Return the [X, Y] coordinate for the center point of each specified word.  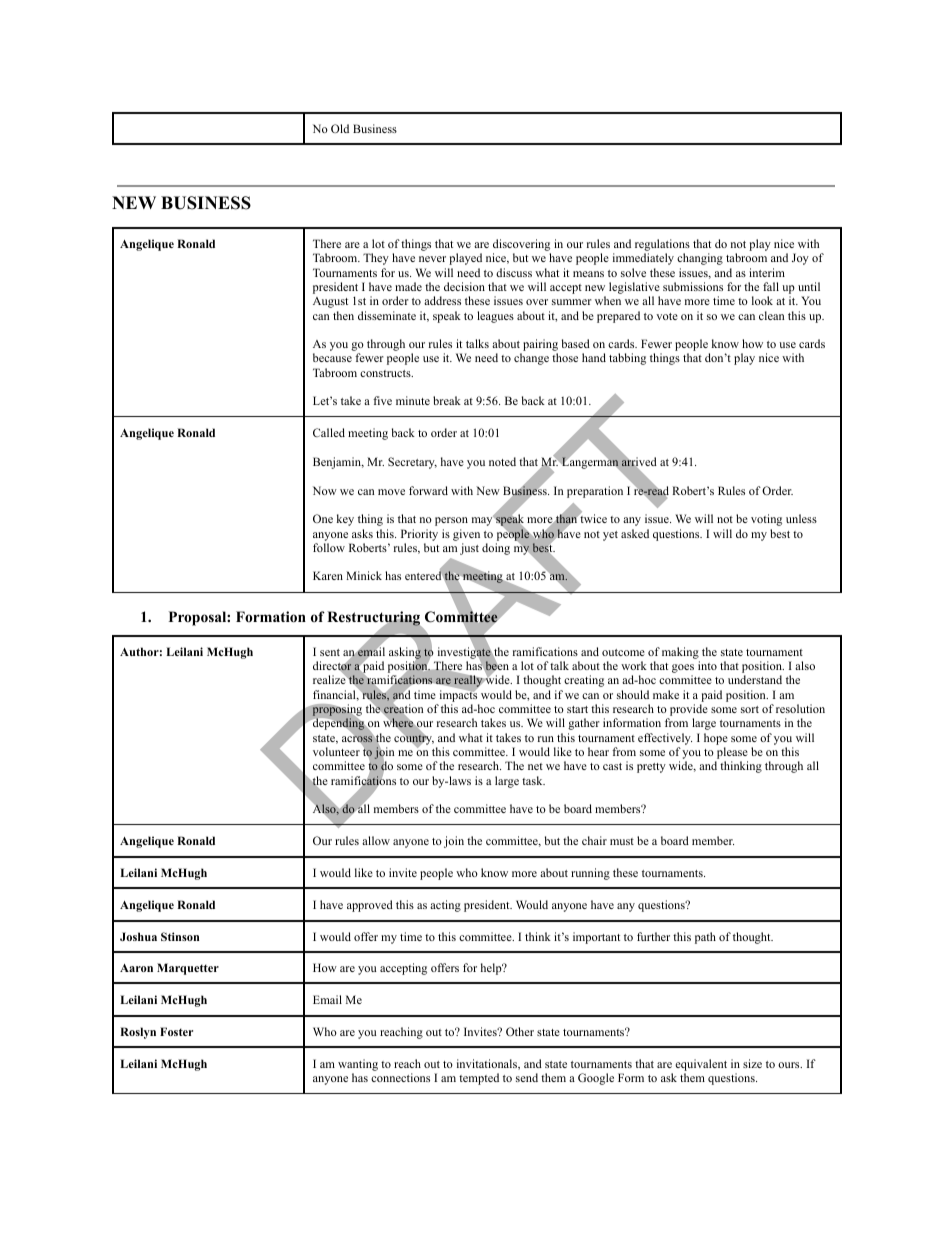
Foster [176, 1031]
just [469, 549]
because [332, 357]
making [680, 653]
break [447, 400]
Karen [328, 575]
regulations [662, 246]
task [533, 780]
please [731, 754]
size [752, 1063]
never [432, 259]
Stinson [180, 936]
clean [771, 315]
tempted [479, 1079]
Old [340, 128]
